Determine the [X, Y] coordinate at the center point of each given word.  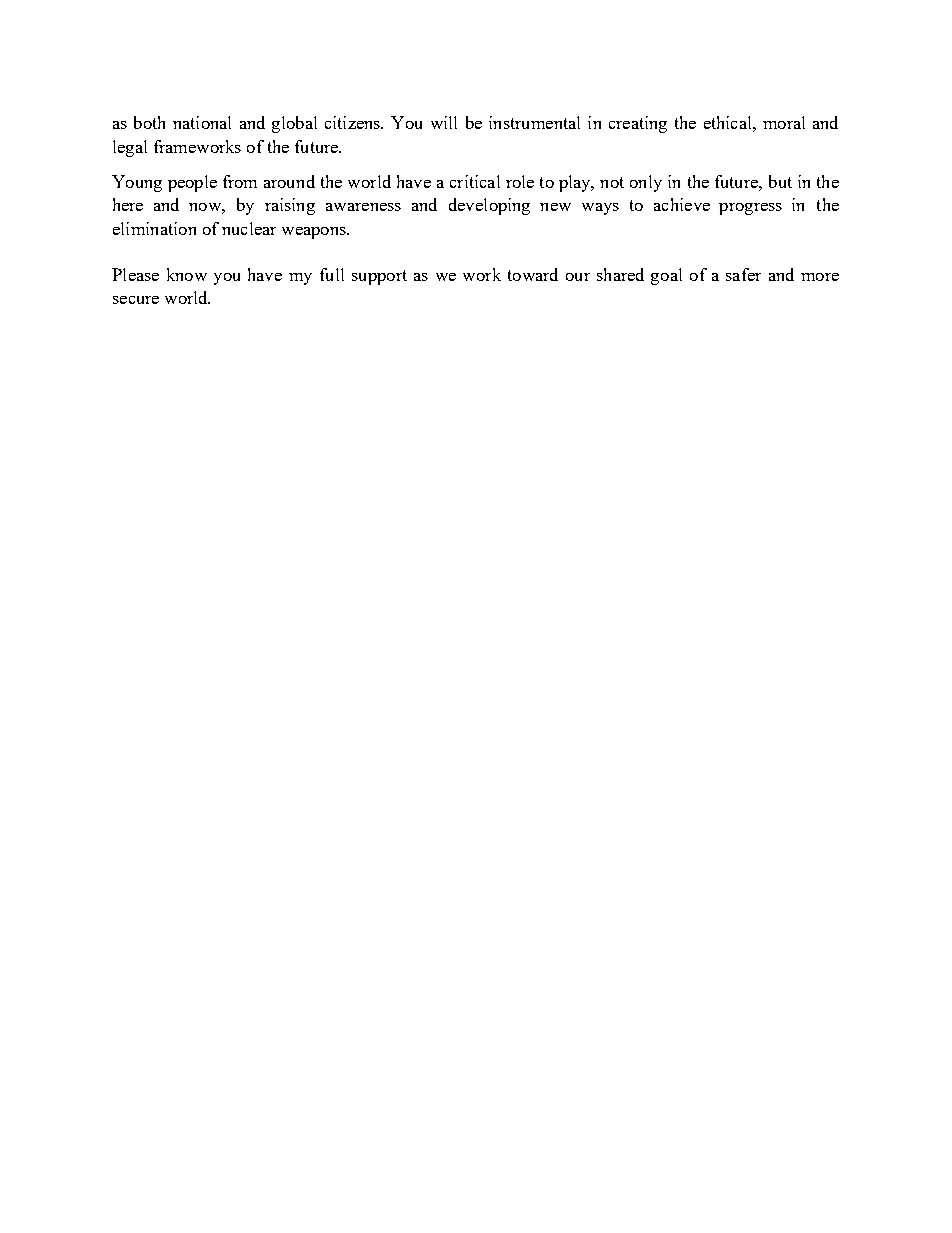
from [240, 181]
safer [743, 274]
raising [290, 206]
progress [750, 209]
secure [136, 300]
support [379, 277]
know [187, 274]
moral [784, 122]
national [202, 122]
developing [489, 206]
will [444, 122]
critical [475, 181]
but [780, 181]
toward [533, 274]
